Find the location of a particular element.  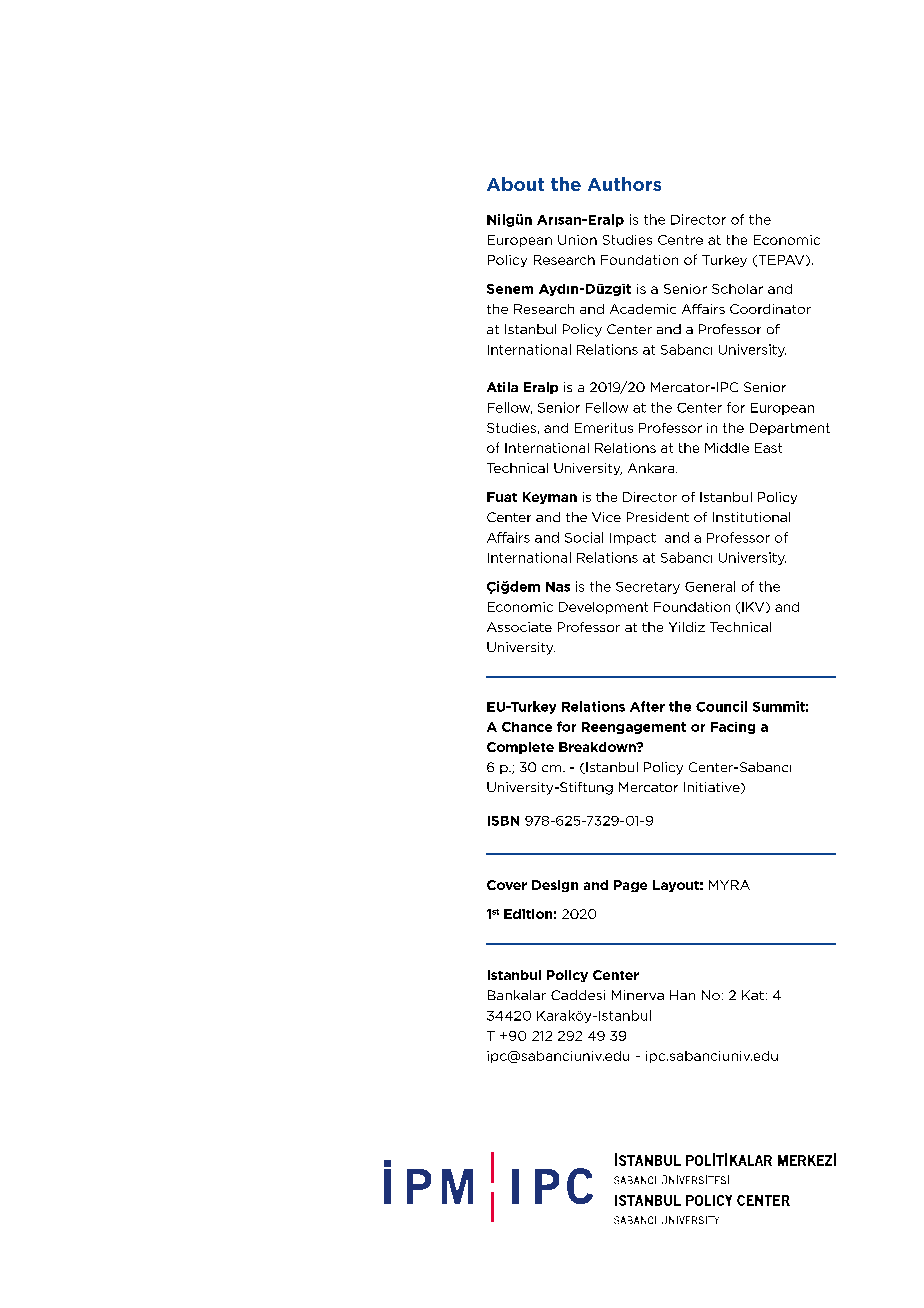

Initiative is located at coordinates (713, 788).
